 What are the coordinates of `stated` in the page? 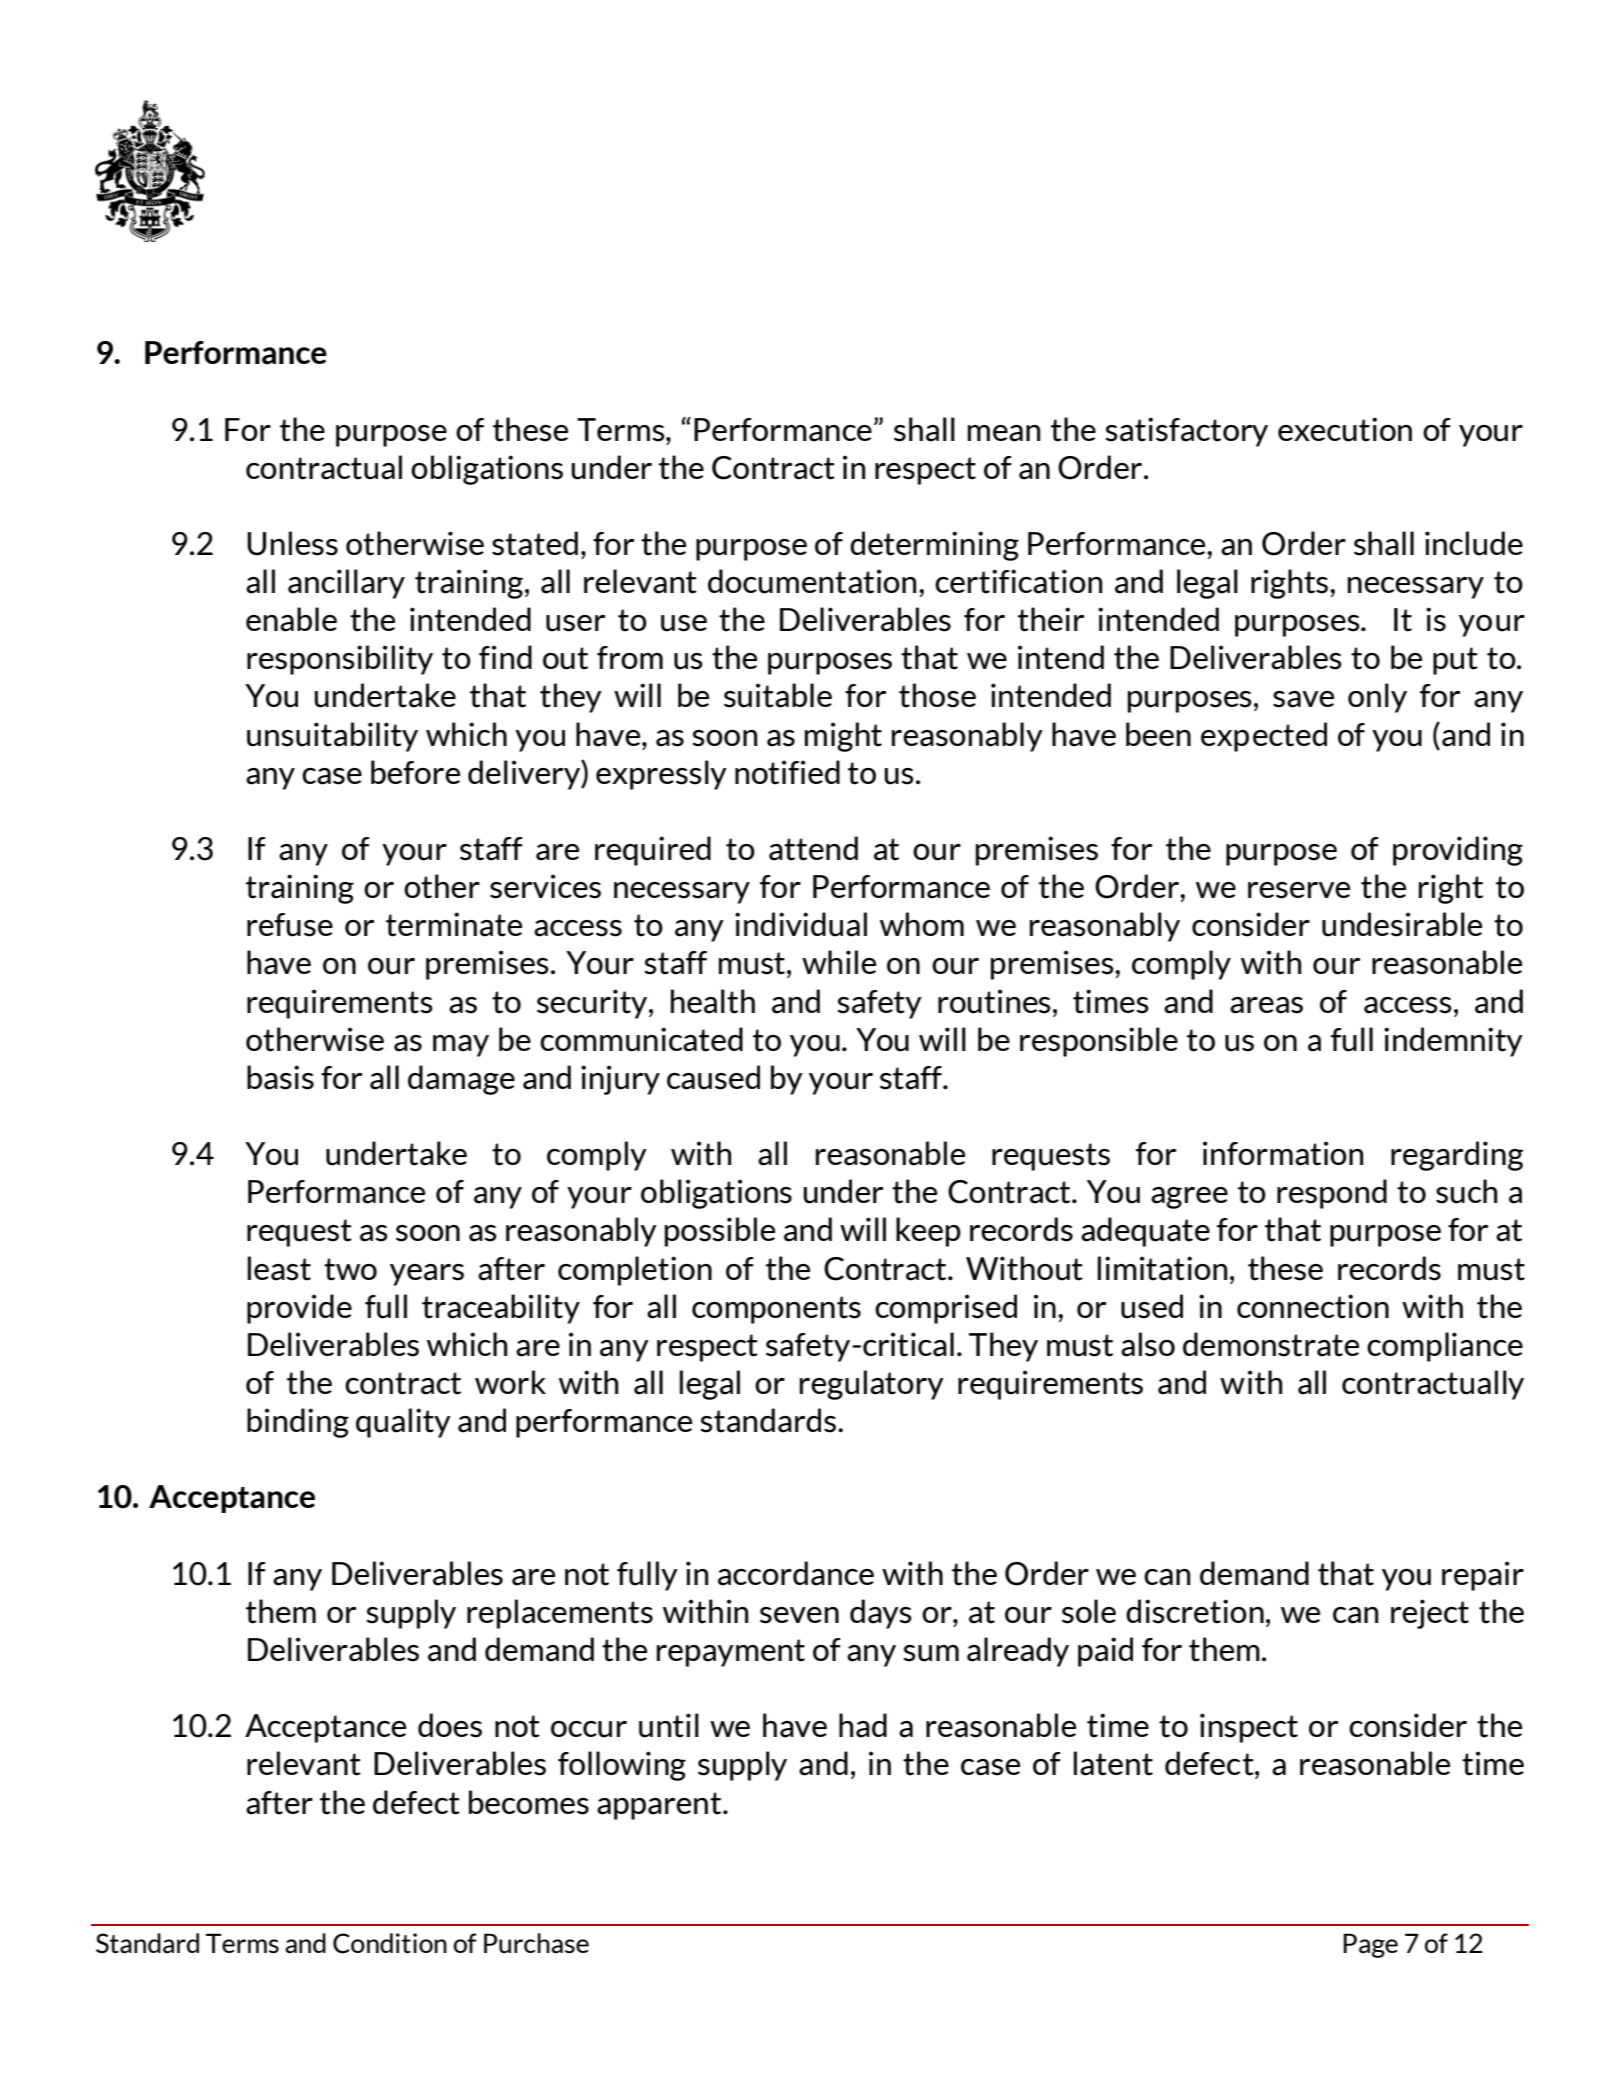 It's located at (535, 543).
